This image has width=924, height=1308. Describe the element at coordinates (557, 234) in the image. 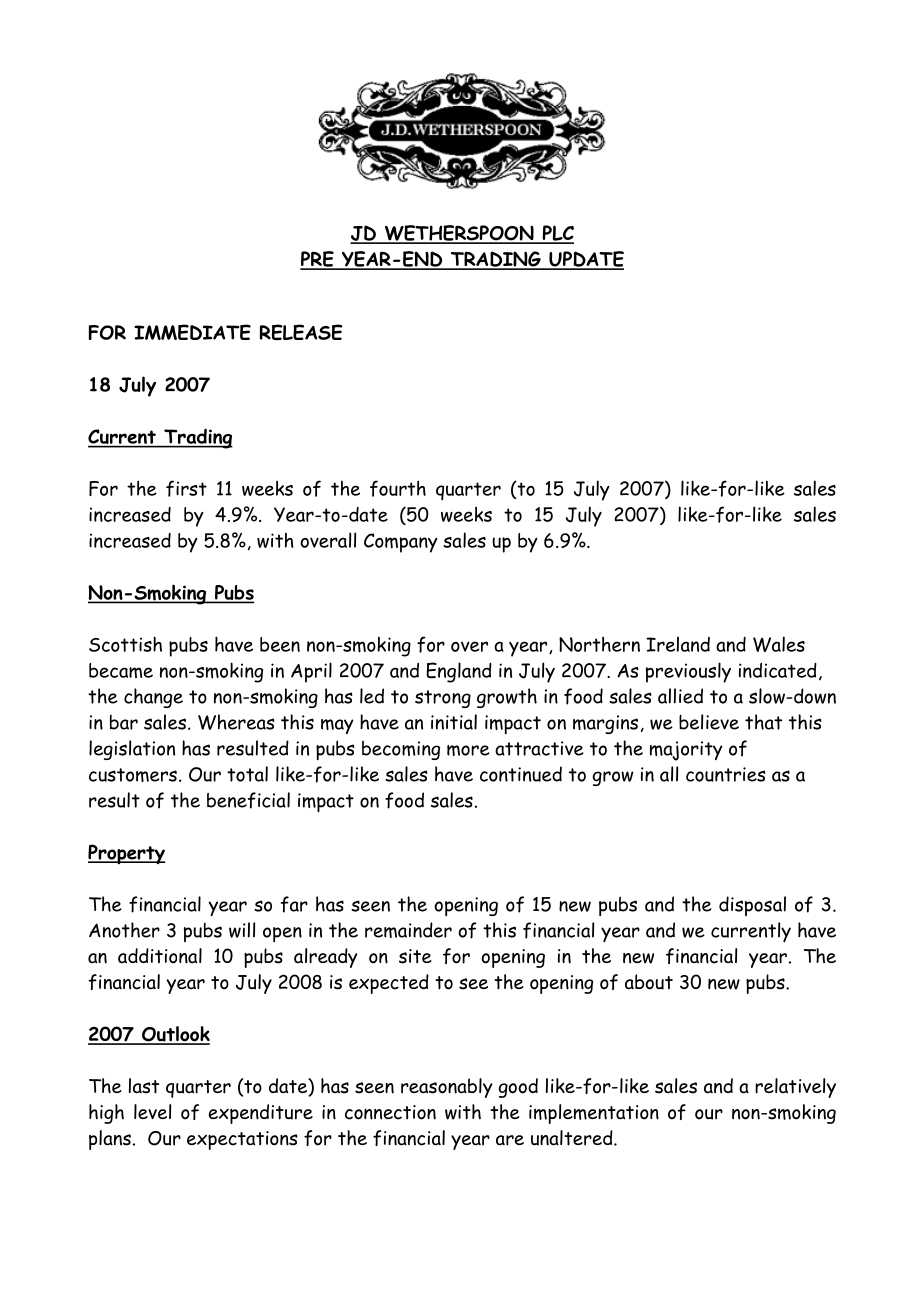

I see `PLC` at that location.
